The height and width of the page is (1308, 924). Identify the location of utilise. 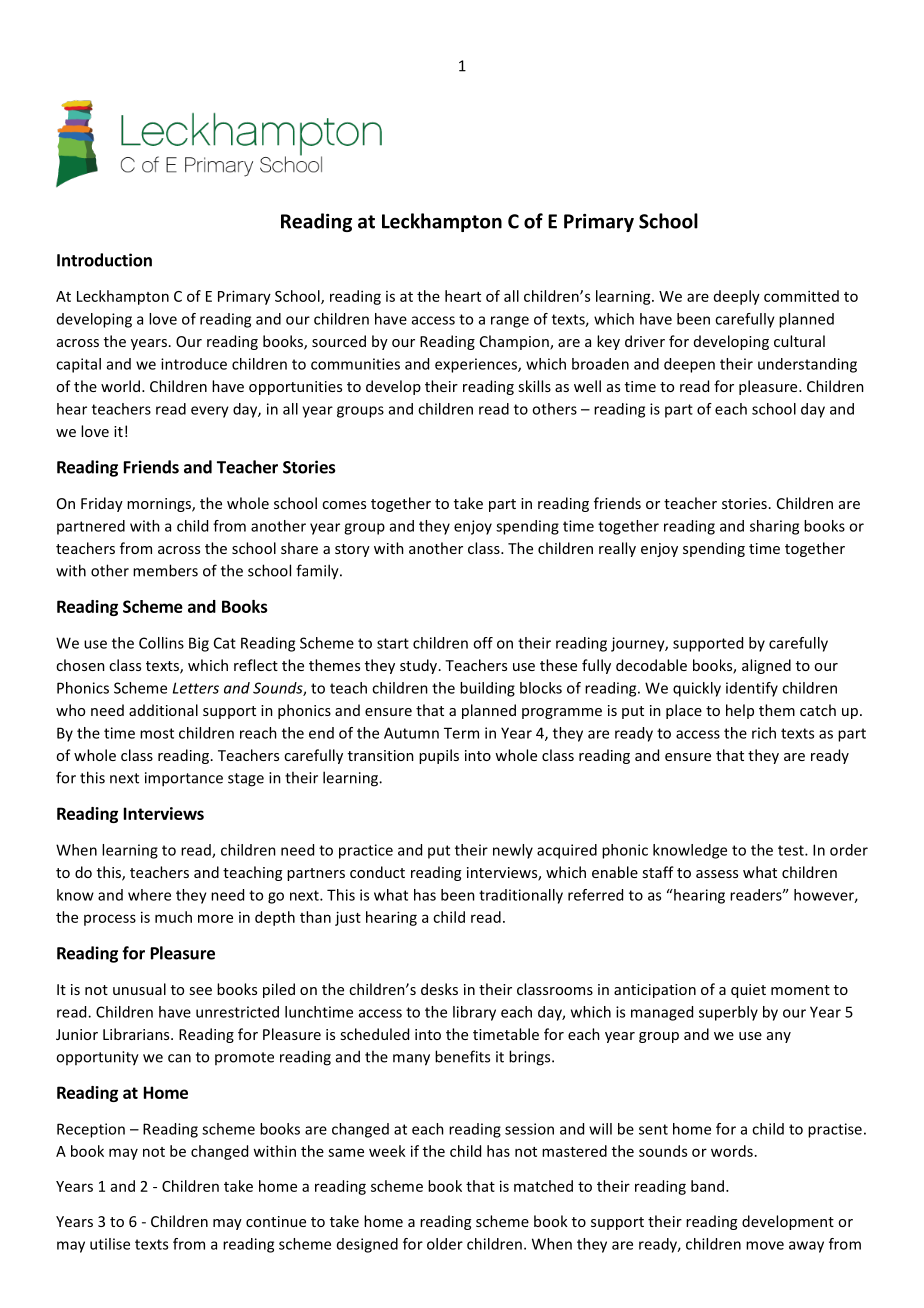
(110, 1244).
